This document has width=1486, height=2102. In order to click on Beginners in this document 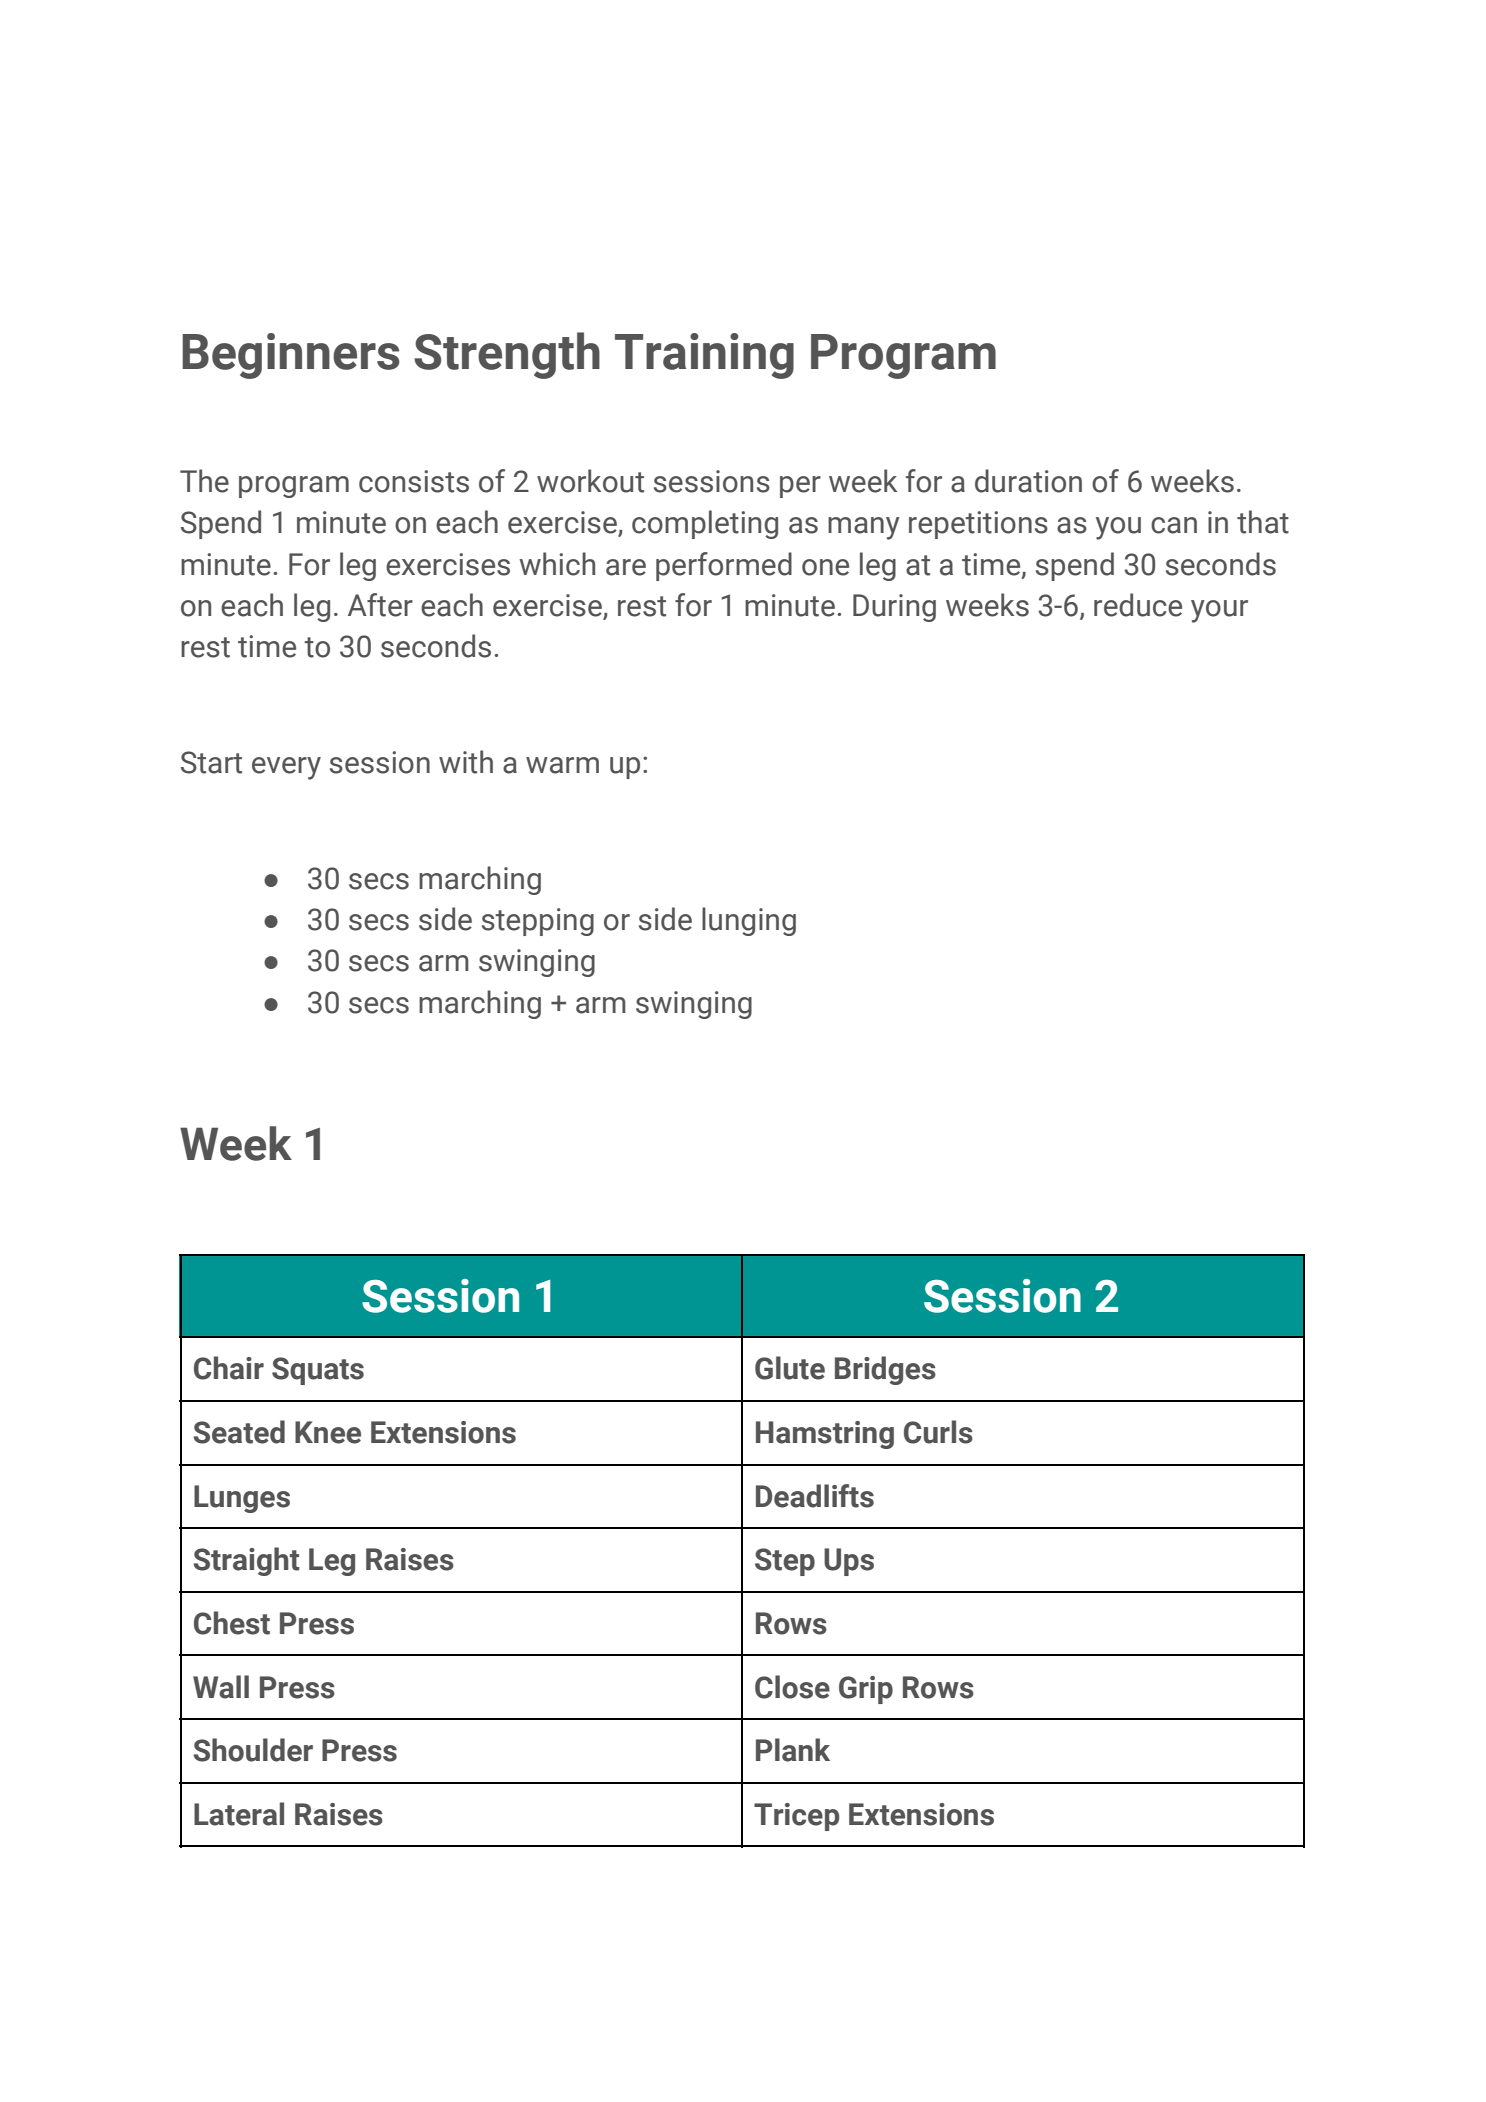, I will do `click(291, 356)`.
